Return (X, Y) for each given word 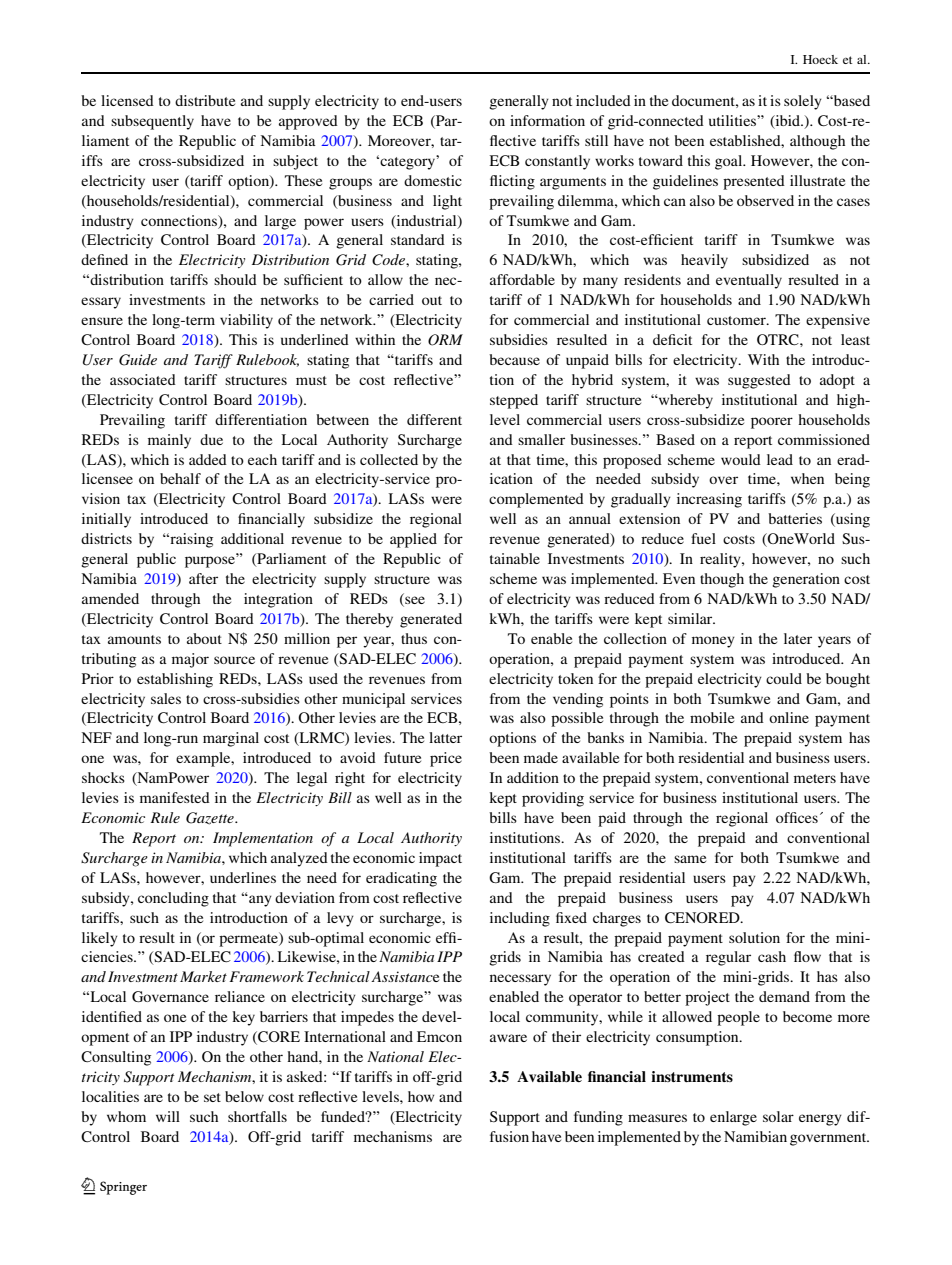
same (690, 859)
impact (440, 859)
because (514, 359)
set (212, 1097)
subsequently (152, 122)
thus (414, 638)
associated (143, 379)
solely (803, 102)
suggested (759, 381)
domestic (433, 180)
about (204, 638)
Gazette (211, 818)
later (798, 638)
